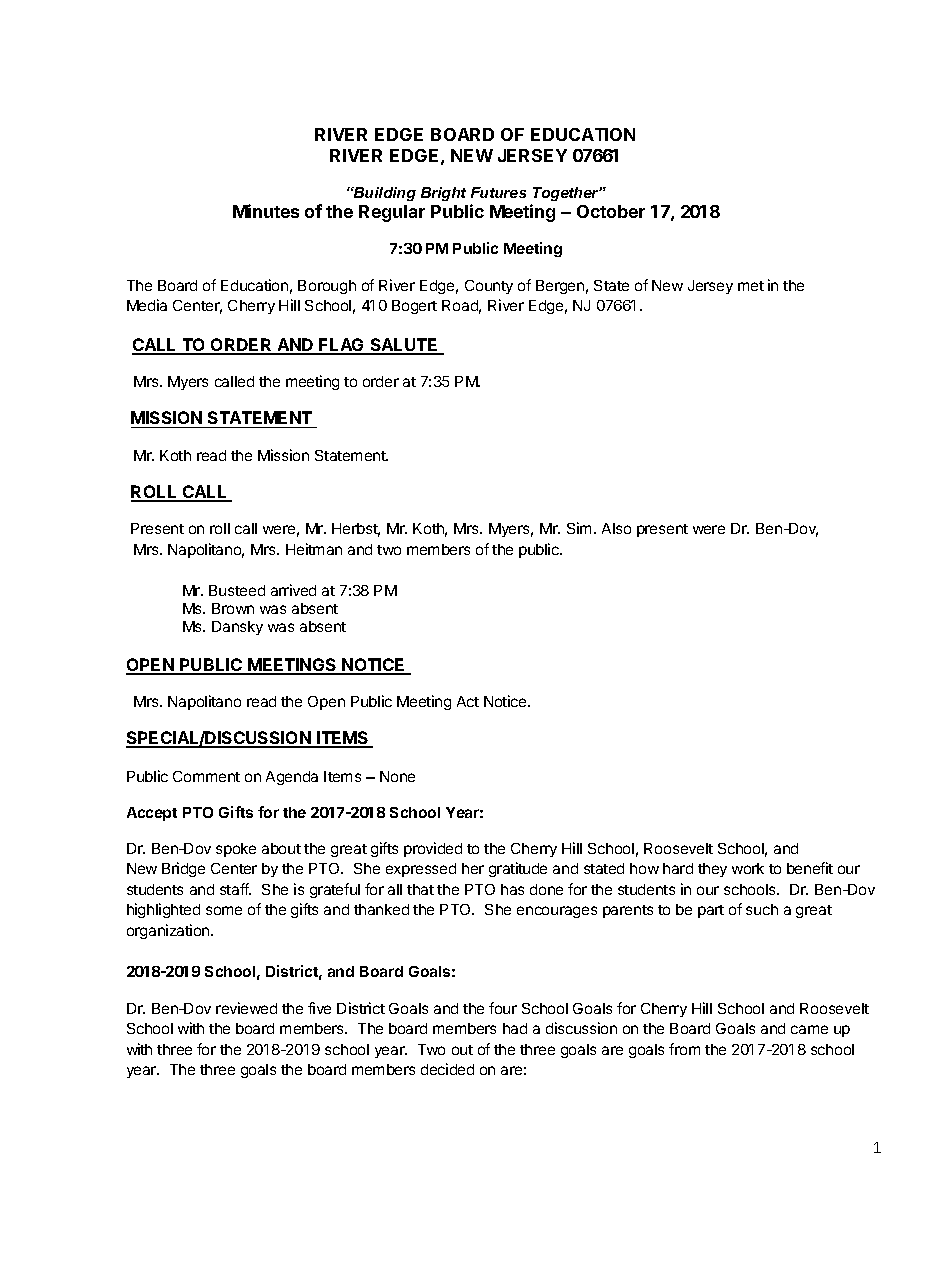  What do you see at coordinates (579, 528) in the screenshot?
I see `Sim` at bounding box center [579, 528].
